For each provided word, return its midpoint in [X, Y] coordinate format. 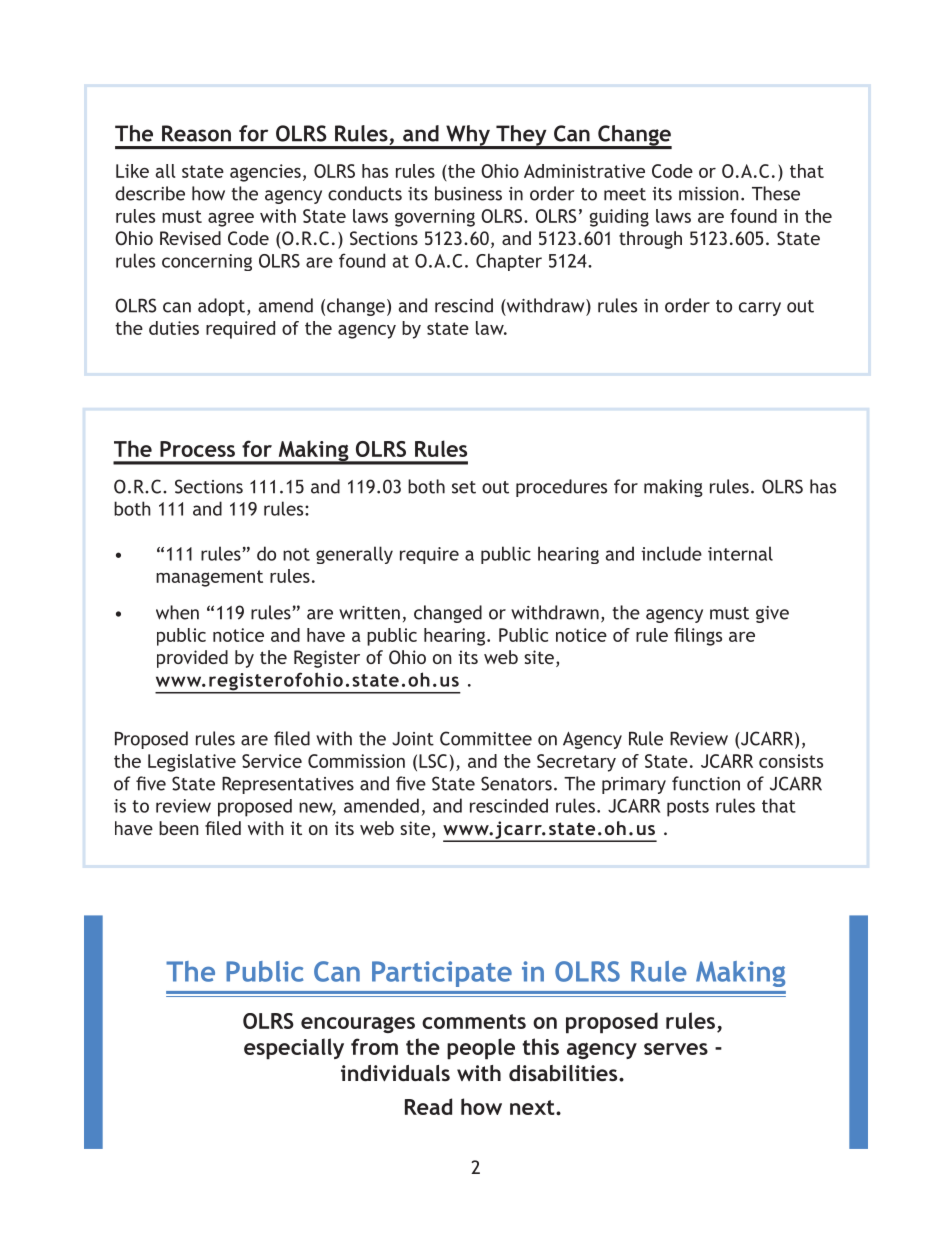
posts [688, 808]
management [209, 578]
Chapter [509, 262]
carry [760, 309]
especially [294, 1049]
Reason [196, 133]
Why [468, 136]
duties [174, 328]
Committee [486, 738]
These [776, 193]
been [179, 828]
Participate [442, 974]
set [464, 487]
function [706, 783]
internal [740, 553]
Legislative [192, 763]
